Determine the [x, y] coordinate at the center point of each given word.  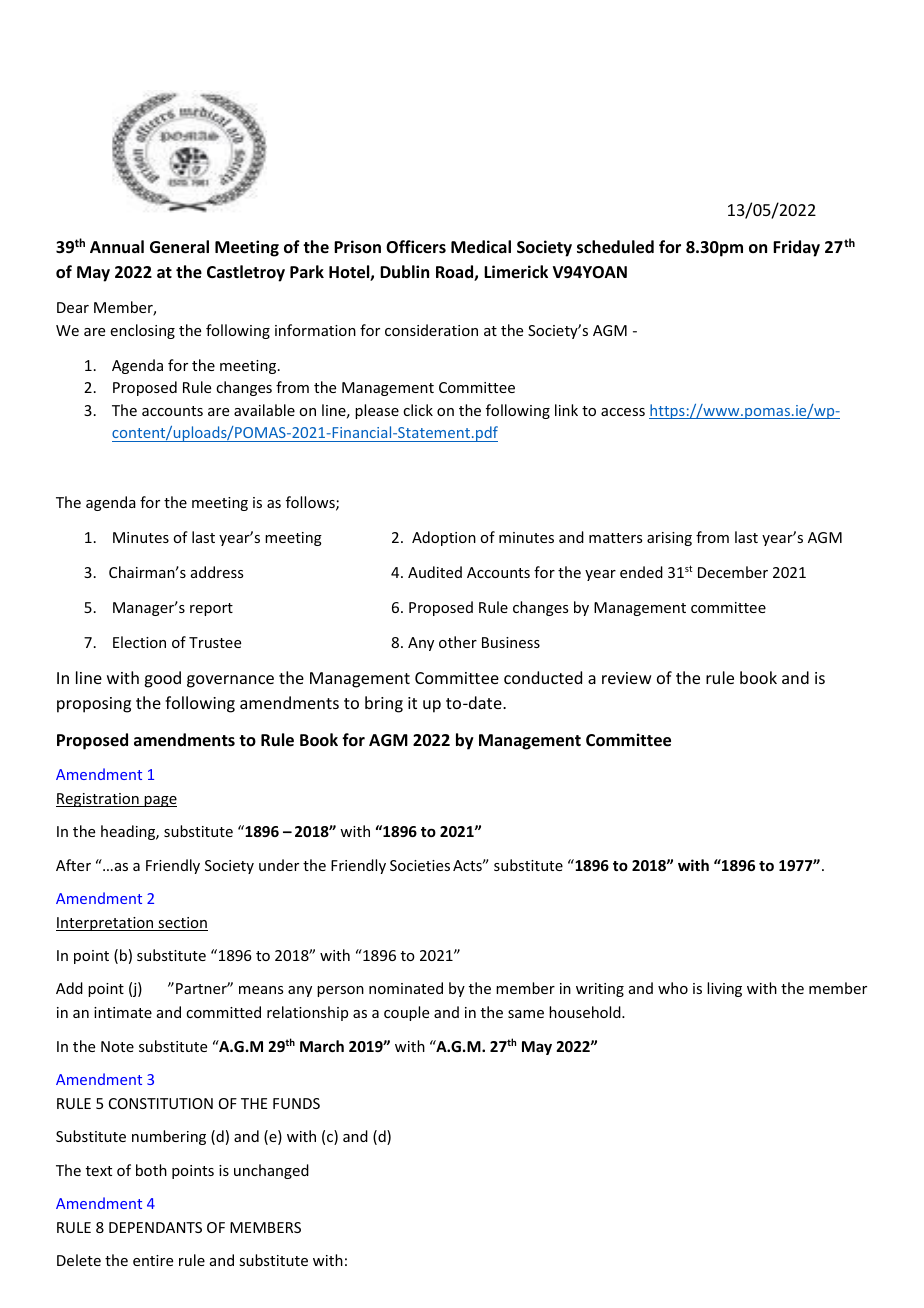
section [182, 924]
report [211, 609]
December [733, 572]
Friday [796, 248]
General [179, 247]
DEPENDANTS [155, 1227]
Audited [435, 572]
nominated [406, 988]
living [724, 989]
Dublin [404, 271]
